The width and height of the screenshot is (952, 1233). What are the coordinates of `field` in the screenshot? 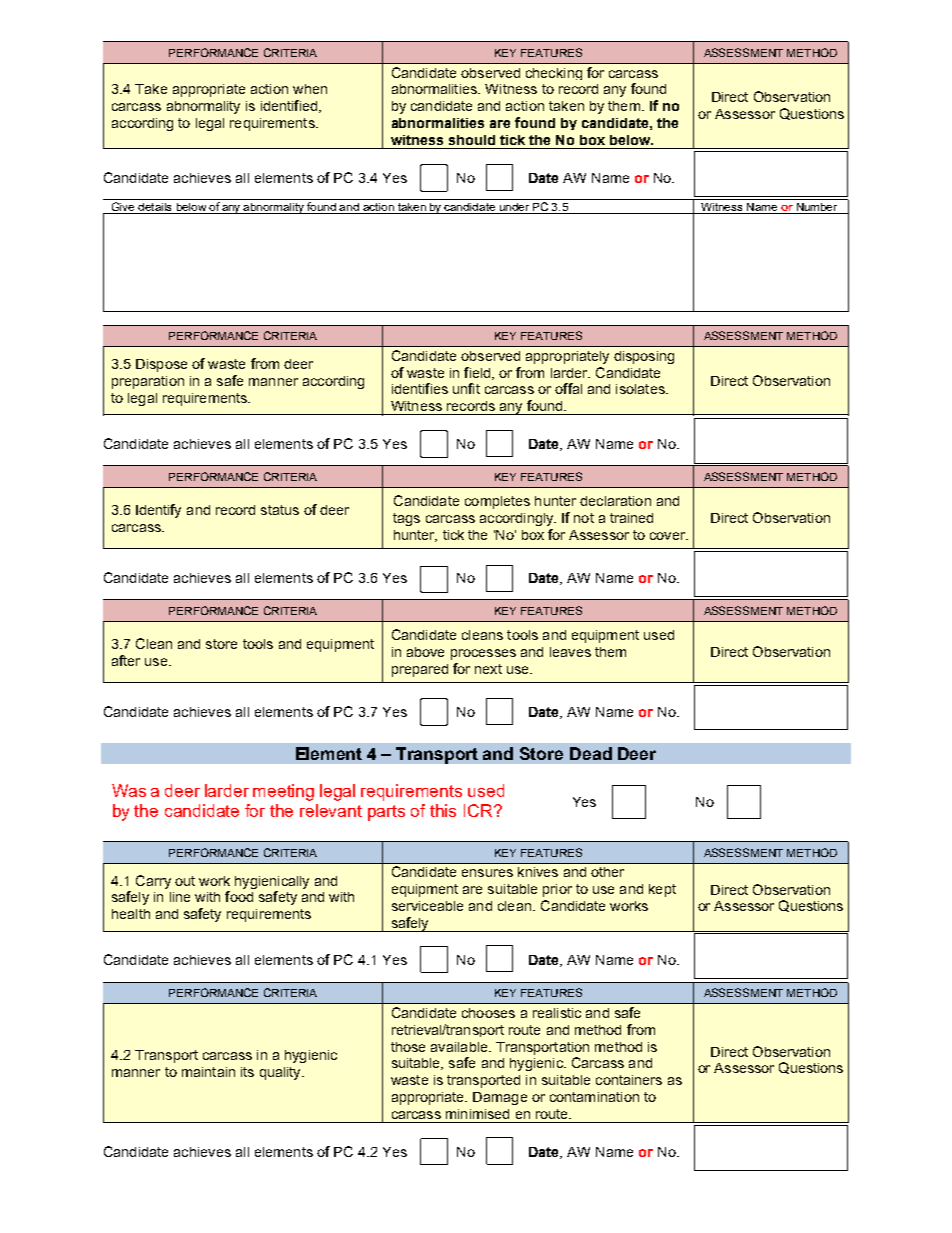 It's located at (478, 373).
